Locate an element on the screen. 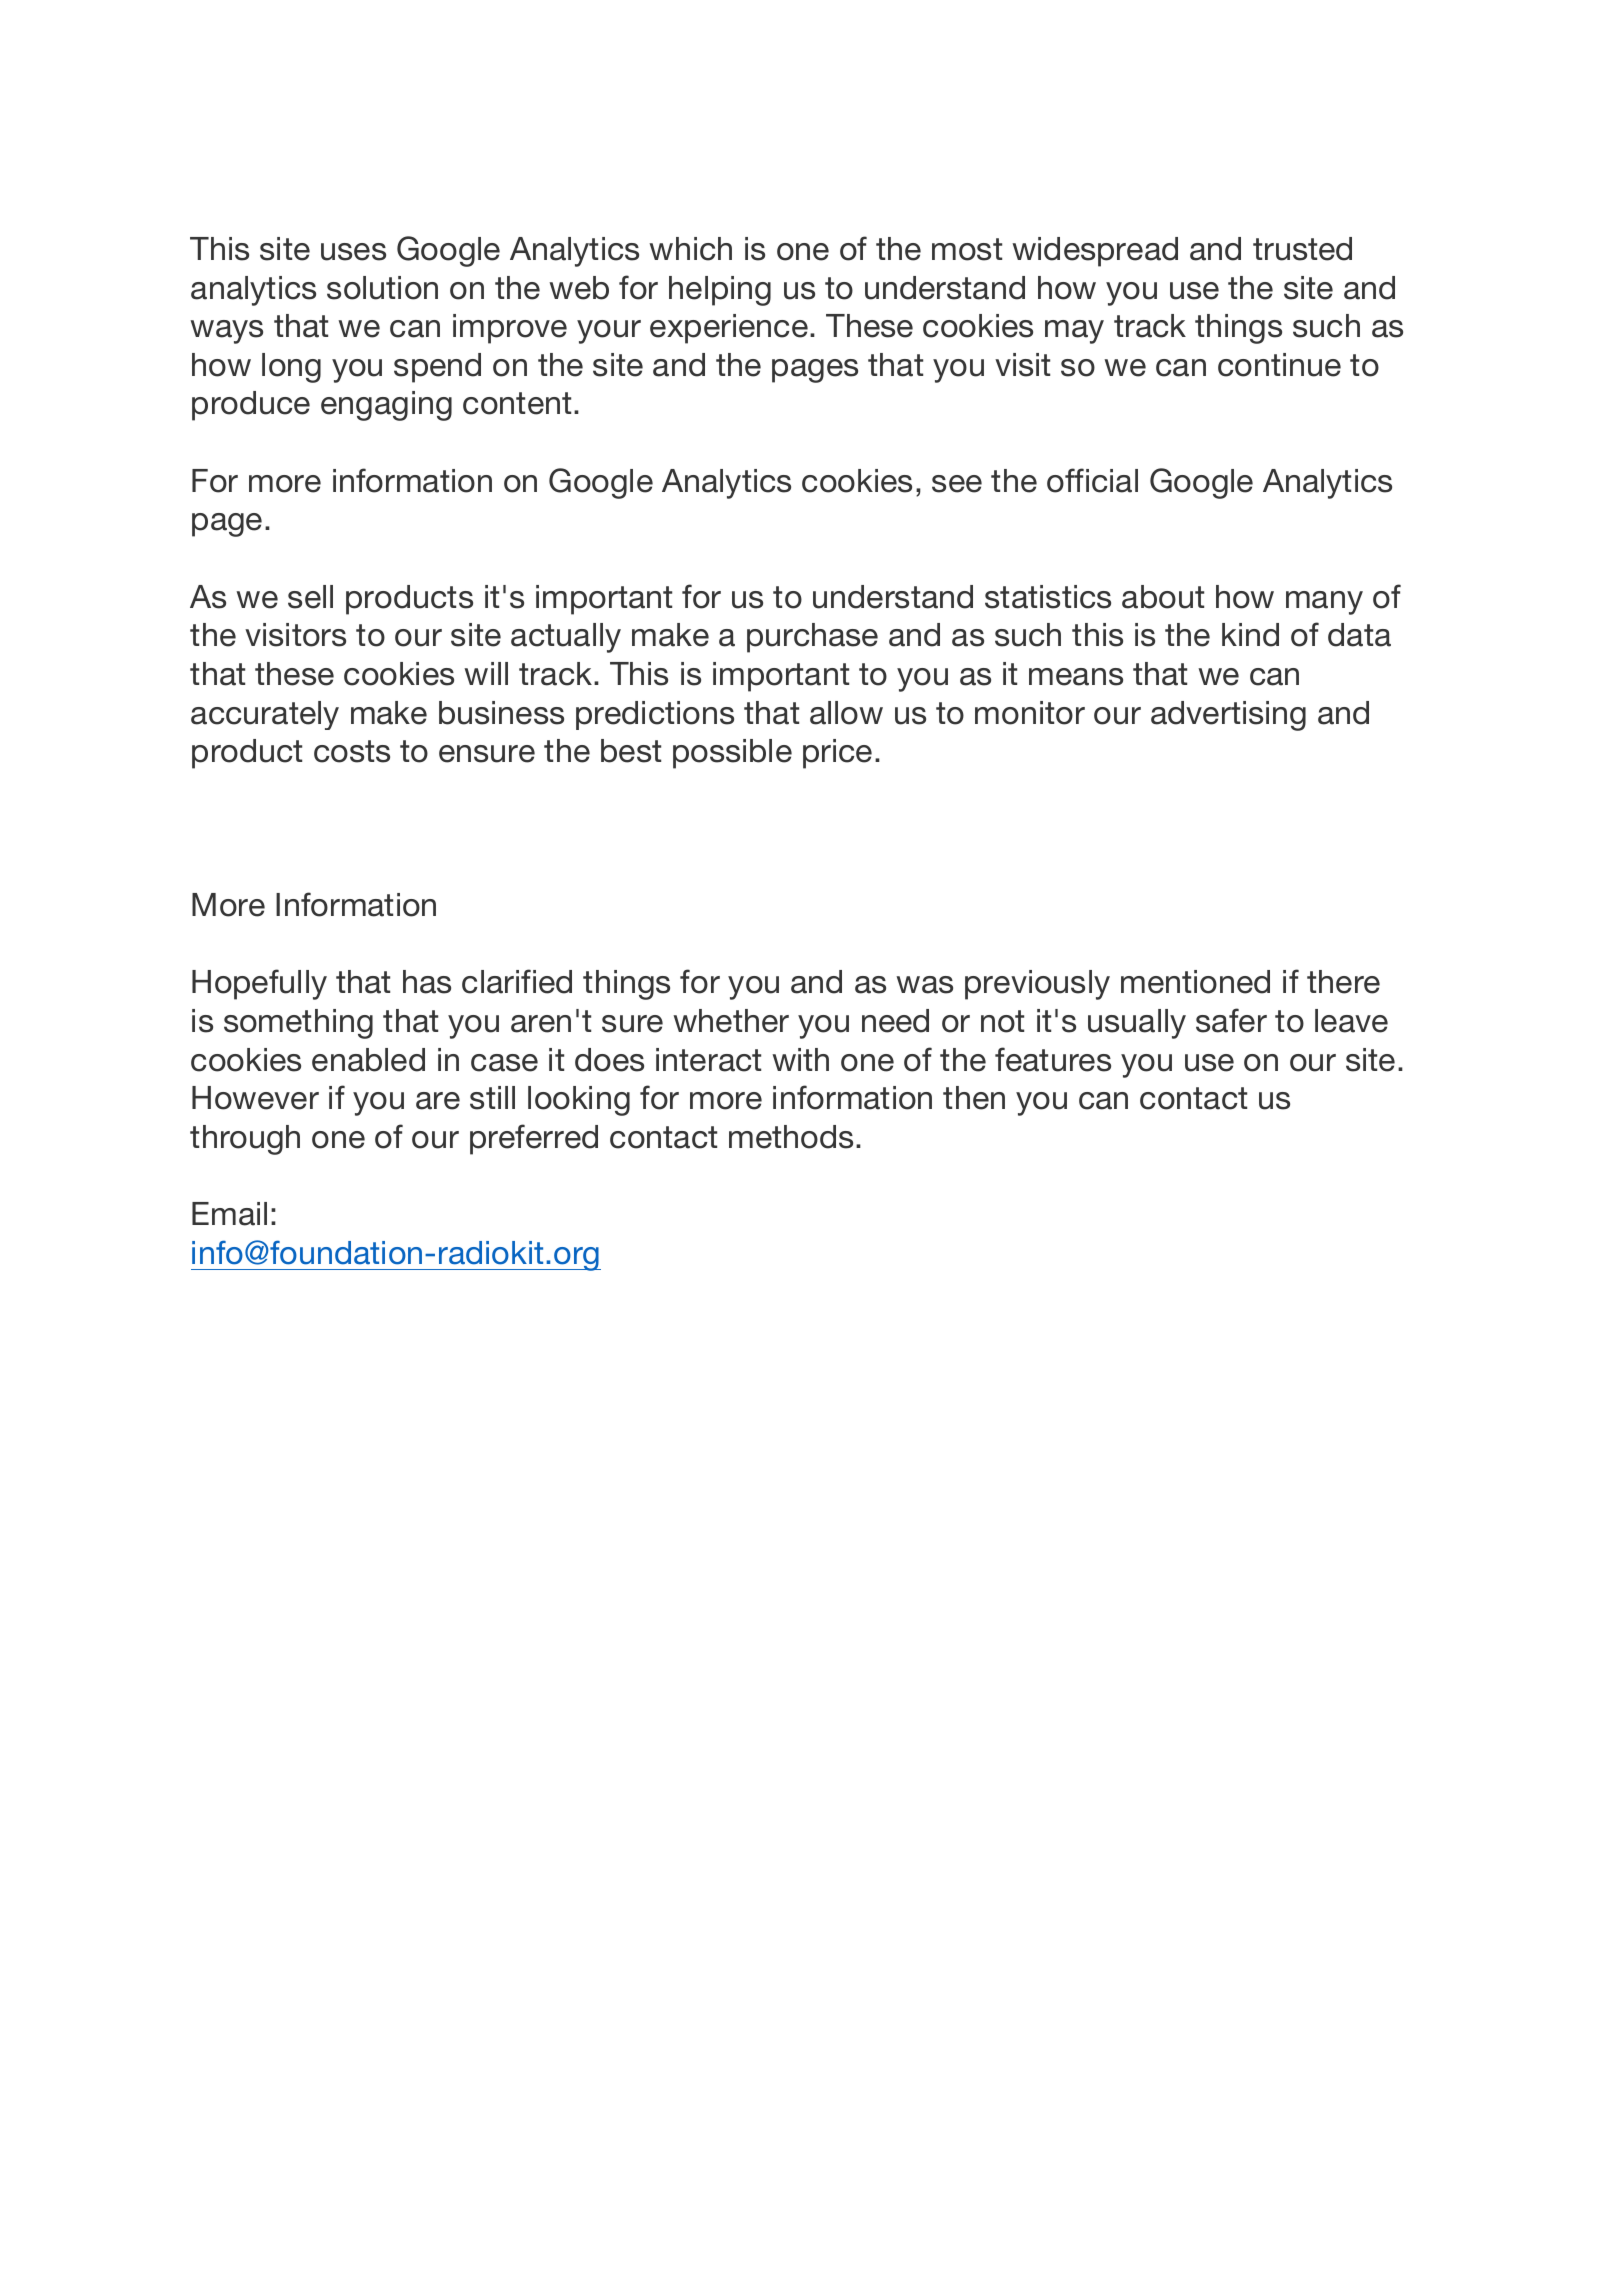 This screenshot has width=1604, height=2270. helping is located at coordinates (720, 291).
